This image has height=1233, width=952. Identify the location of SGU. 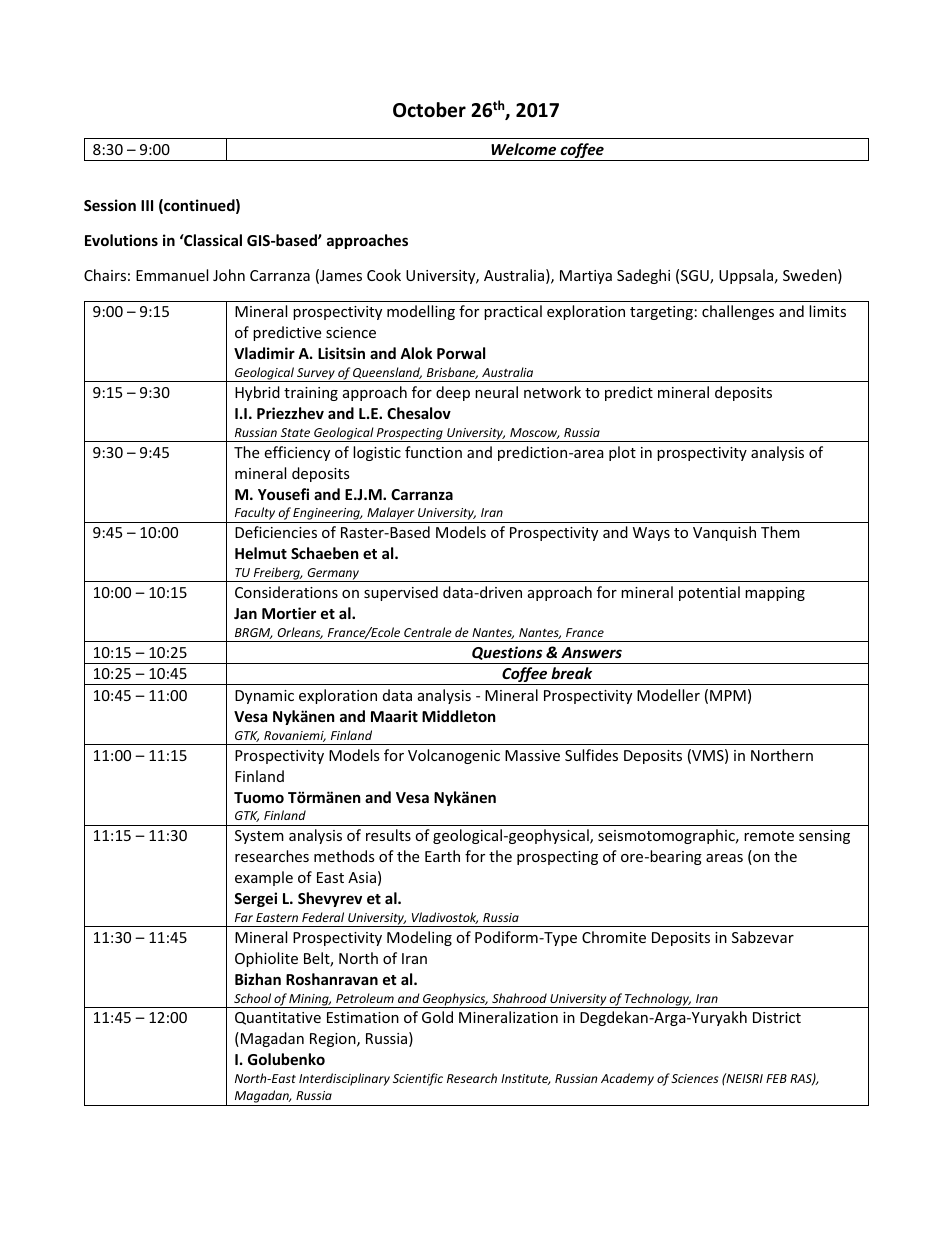
(696, 277).
